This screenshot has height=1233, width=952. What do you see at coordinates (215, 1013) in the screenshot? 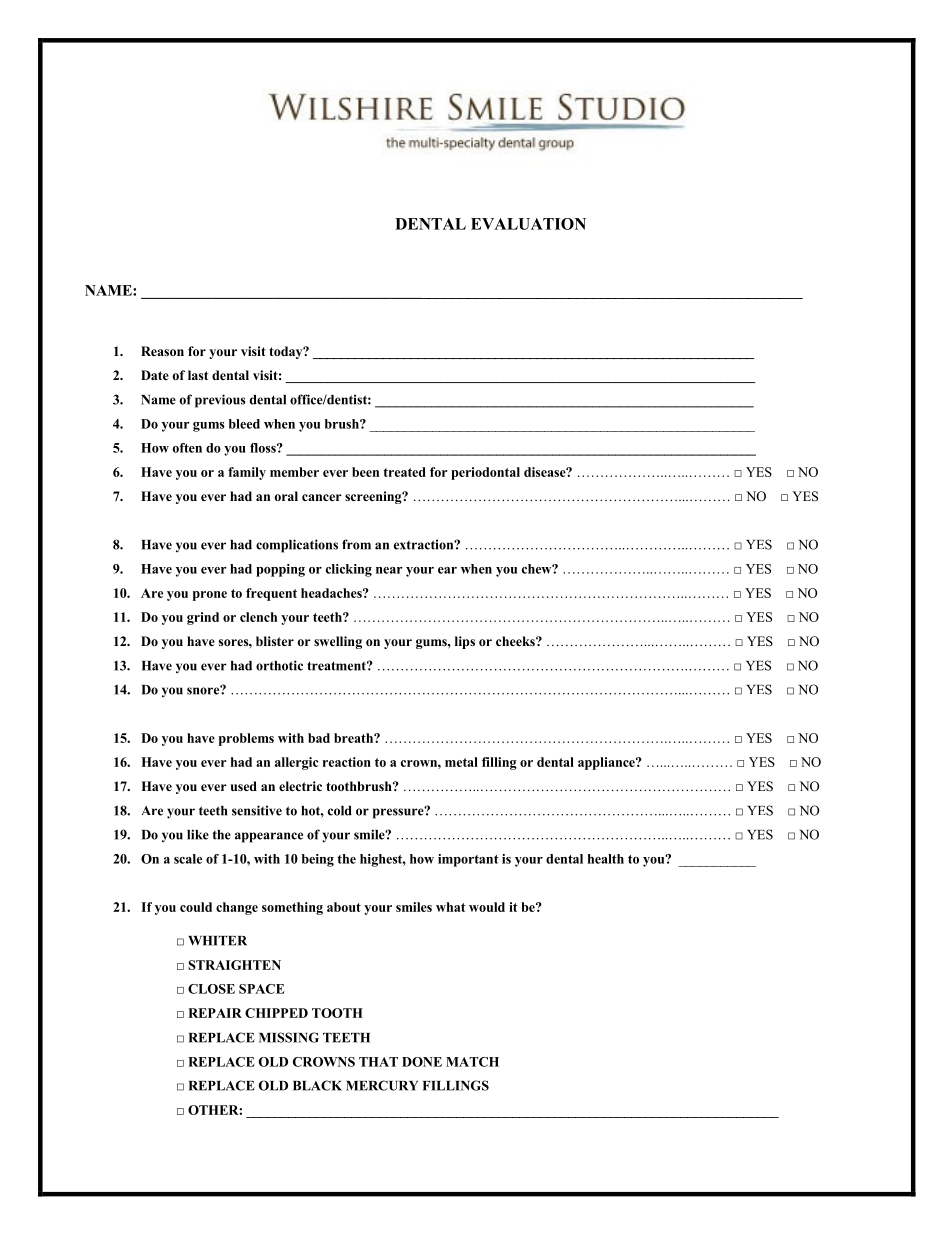
I see `REPAIR` at bounding box center [215, 1013].
